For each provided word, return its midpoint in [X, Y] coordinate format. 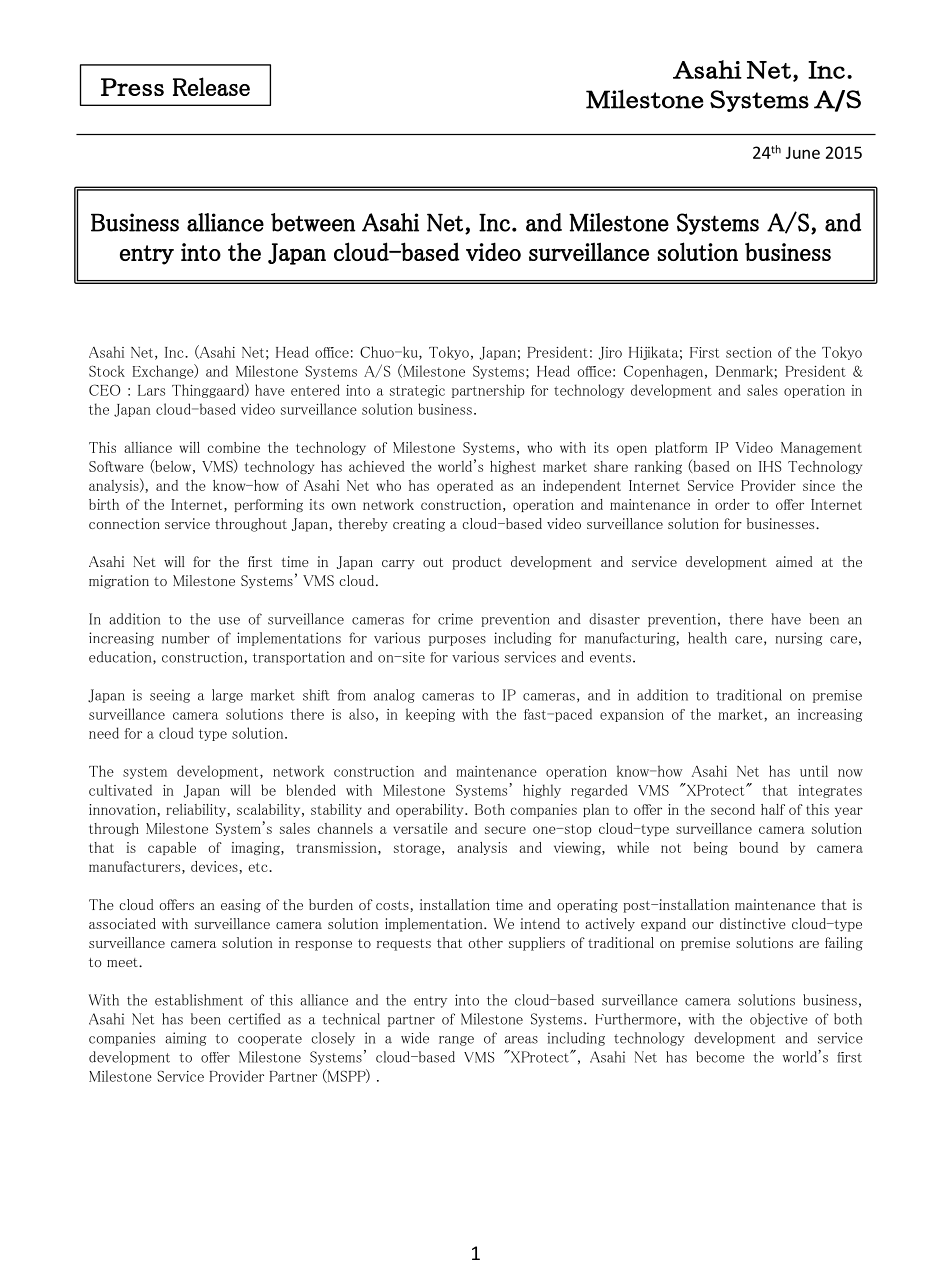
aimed [794, 561]
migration [119, 582]
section [749, 352]
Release [211, 86]
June [803, 152]
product [477, 563]
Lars [151, 390]
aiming [185, 1039]
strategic [417, 391]
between [313, 222]
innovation [123, 810]
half [773, 809]
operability [431, 810]
